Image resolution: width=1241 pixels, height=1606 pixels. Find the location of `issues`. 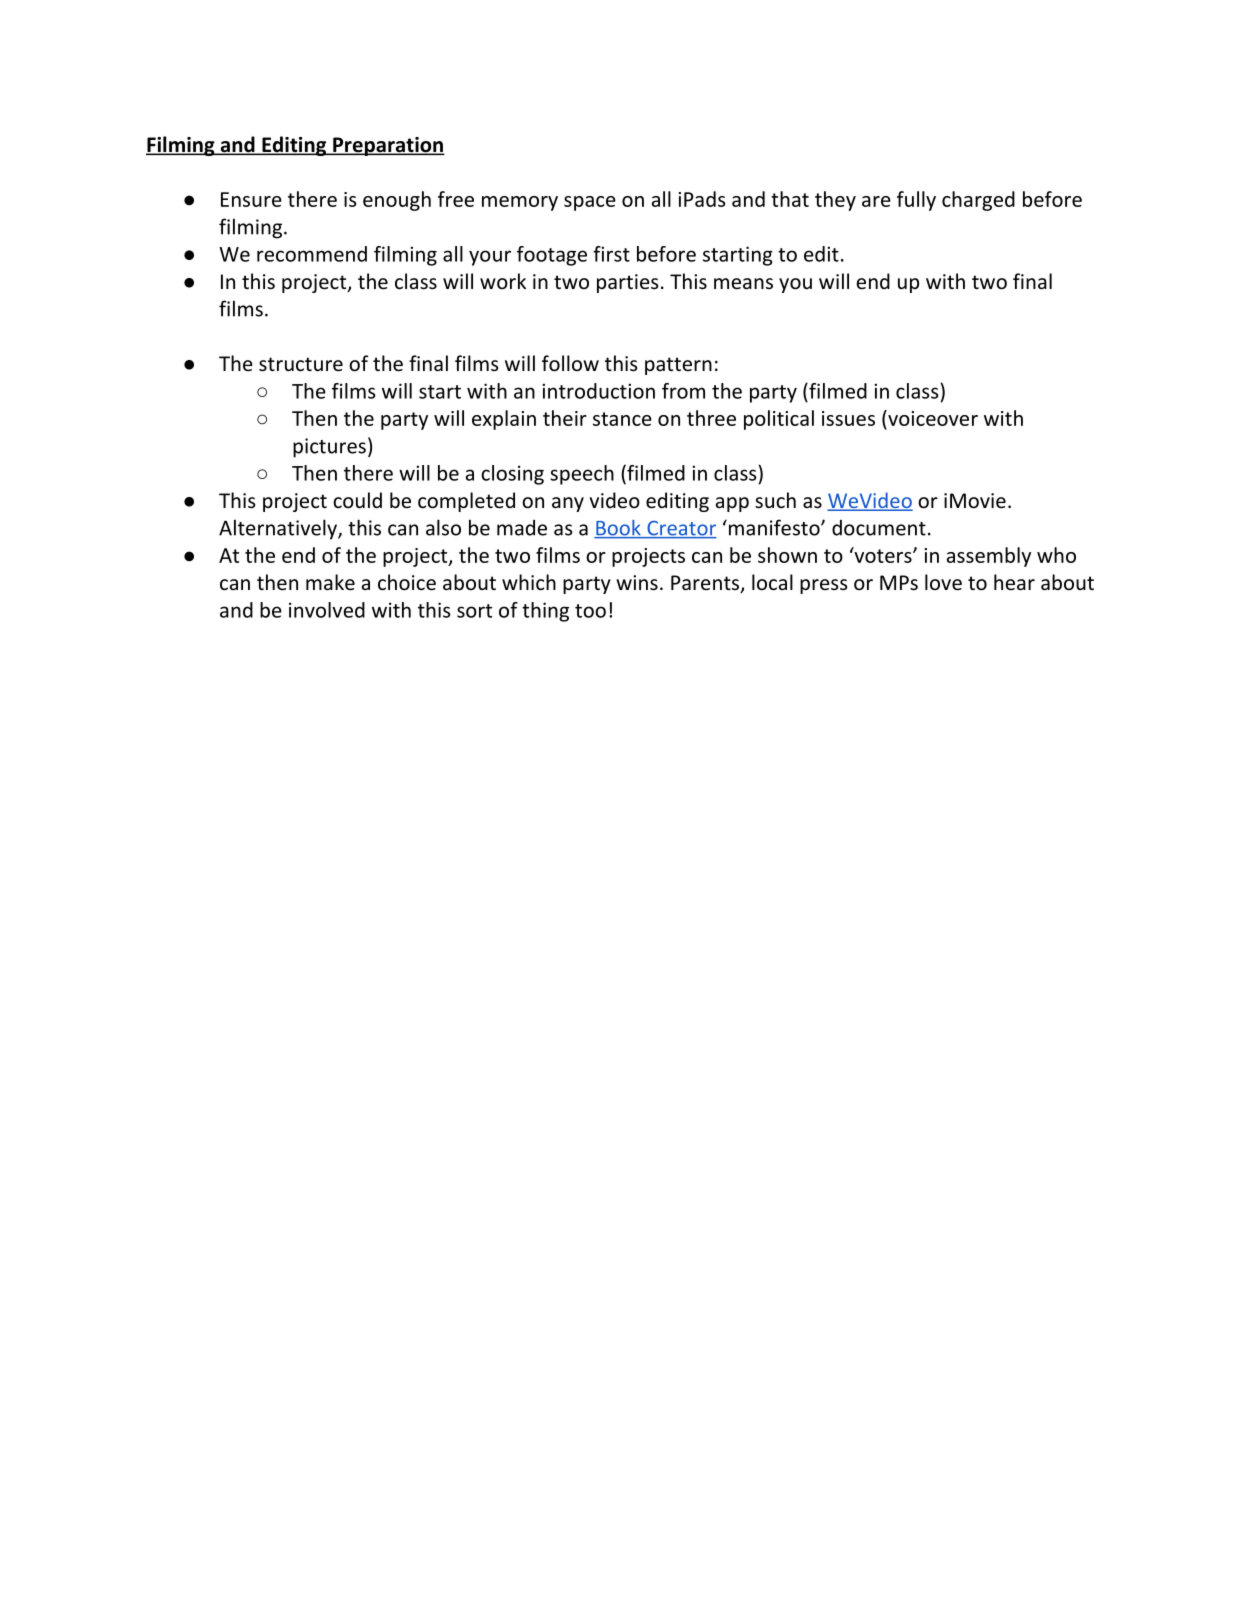

issues is located at coordinates (848, 418).
